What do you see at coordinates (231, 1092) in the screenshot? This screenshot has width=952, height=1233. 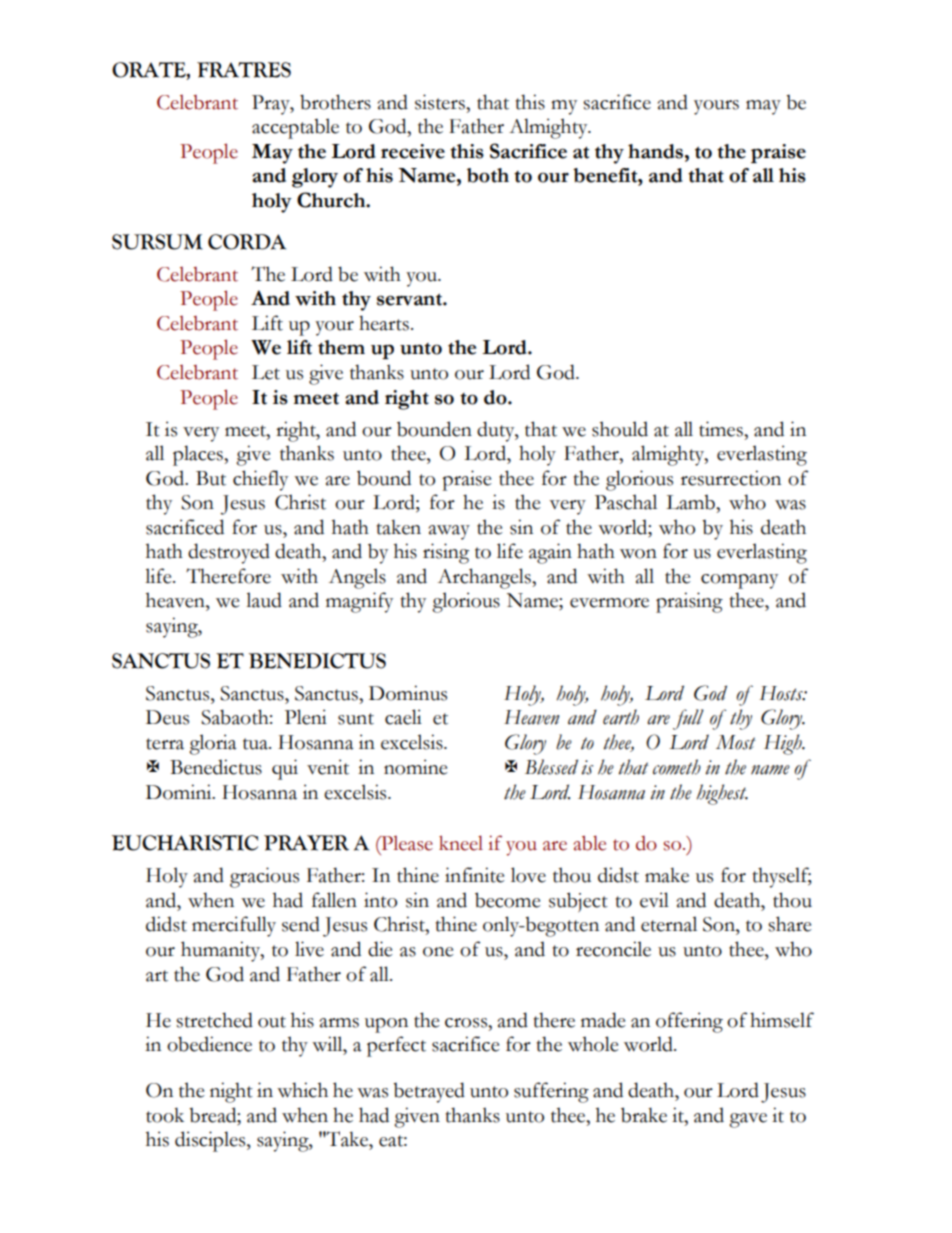 I see `night` at bounding box center [231, 1092].
